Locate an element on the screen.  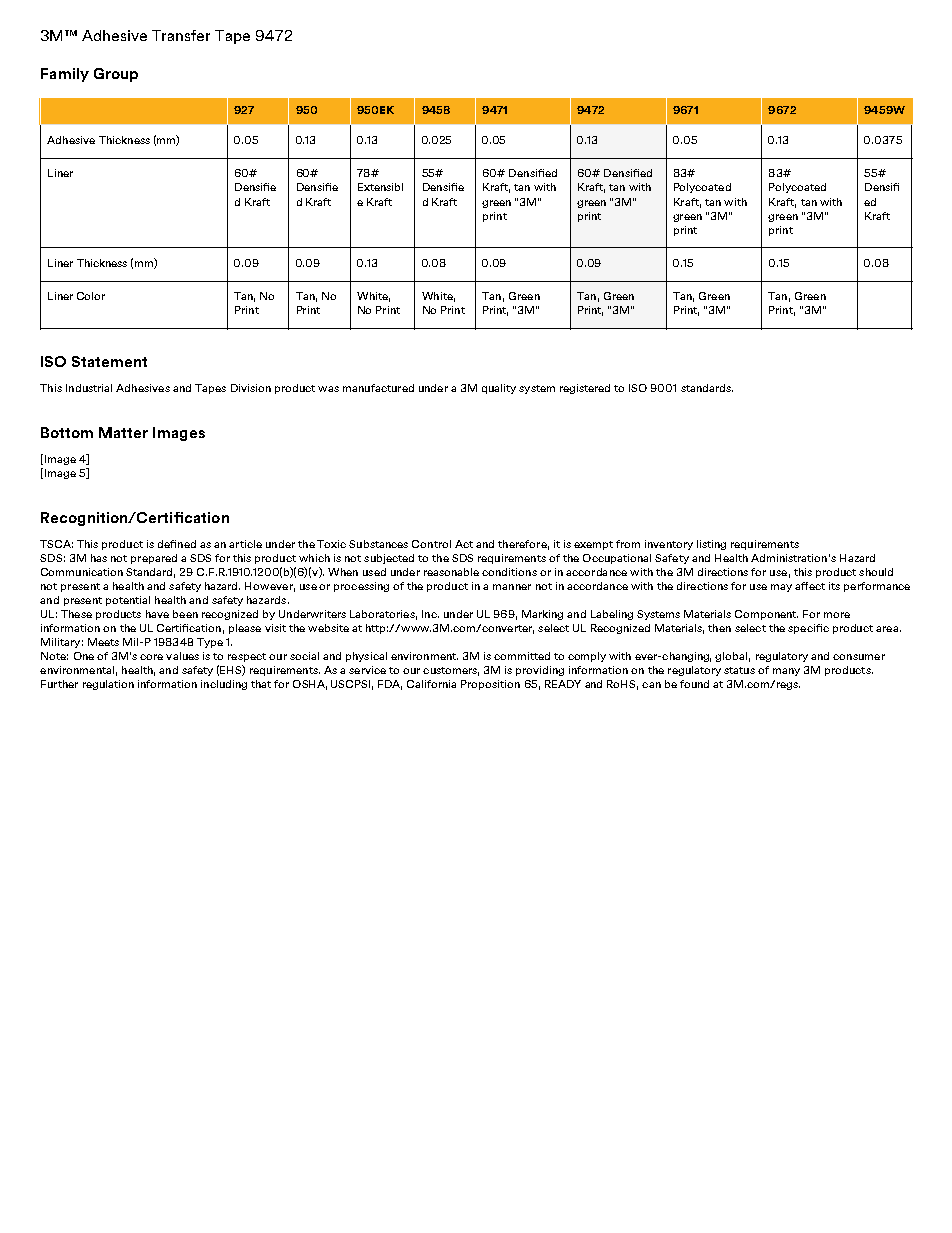
may is located at coordinates (781, 588).
